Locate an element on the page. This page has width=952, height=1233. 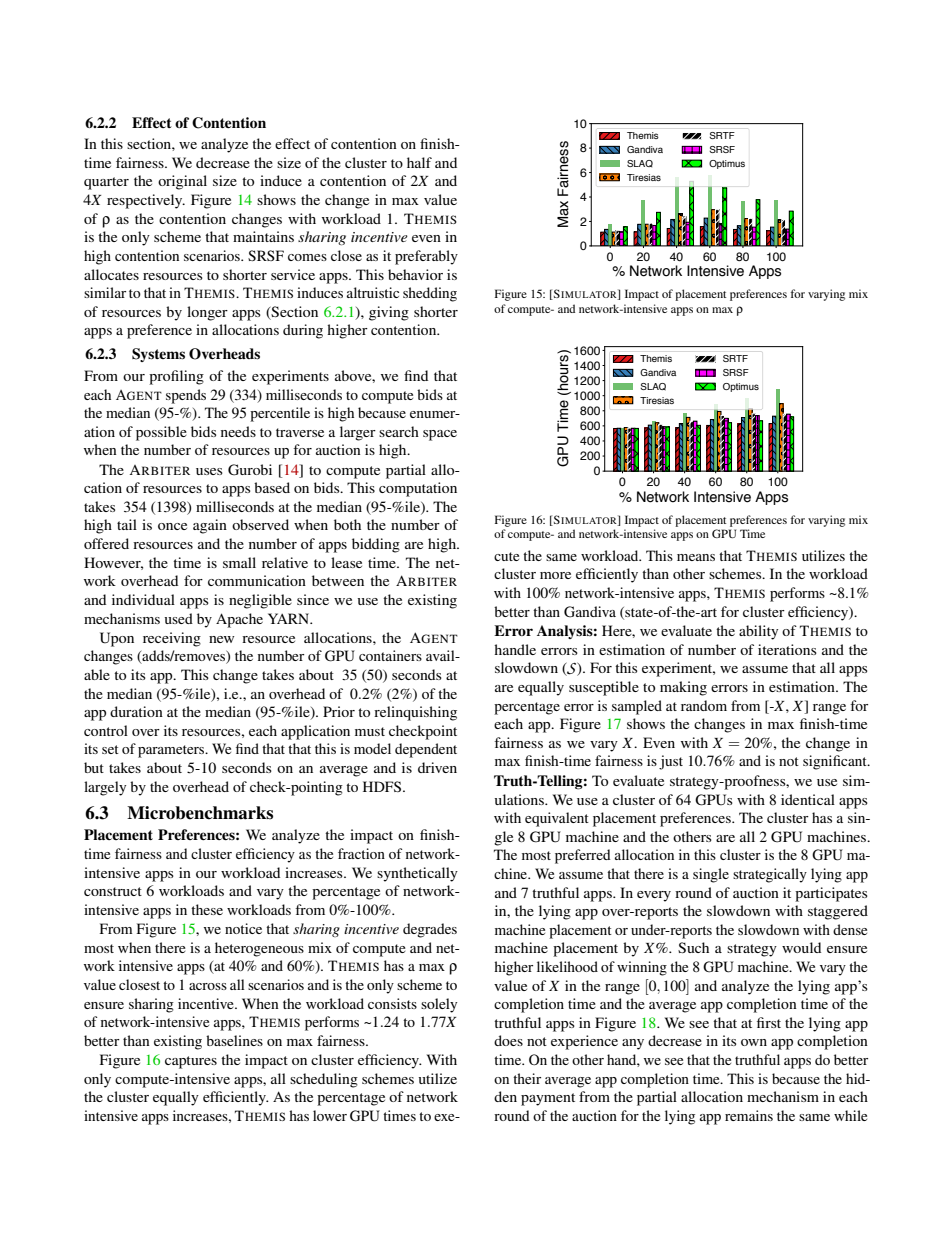
remains is located at coordinates (749, 1115).
